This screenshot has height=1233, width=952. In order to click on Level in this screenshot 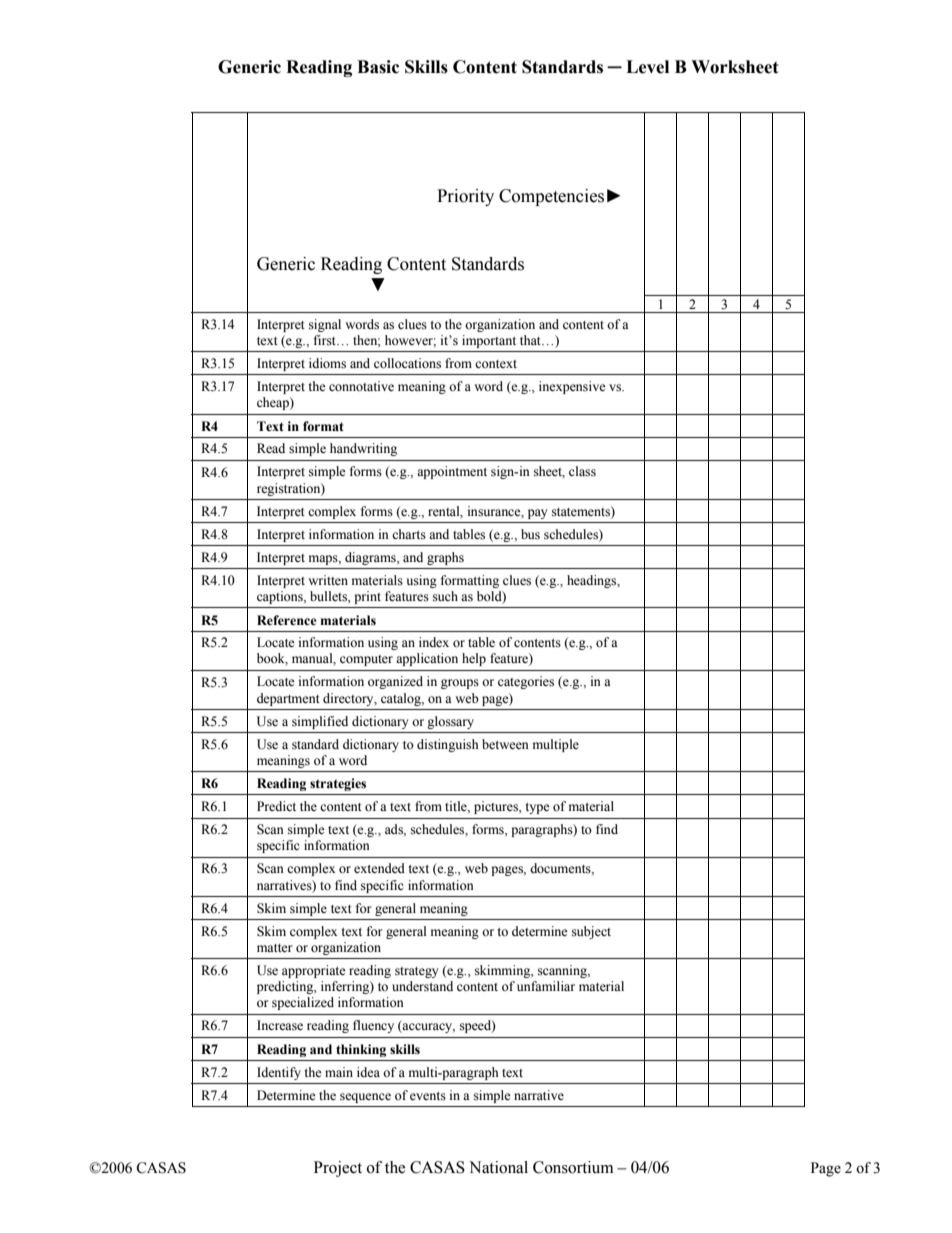, I will do `click(647, 67)`.
